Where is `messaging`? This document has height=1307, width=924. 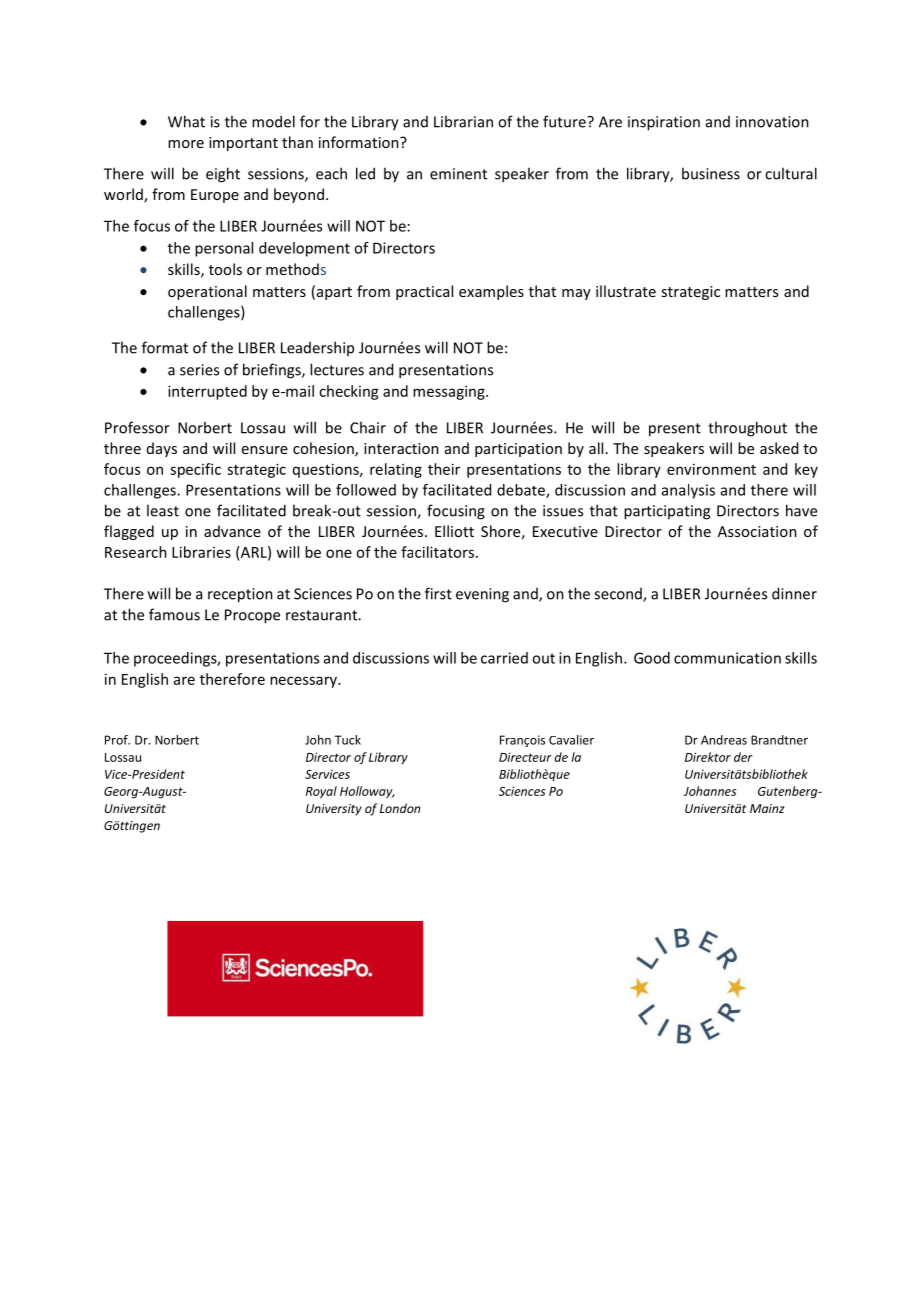
messaging is located at coordinates (450, 392).
